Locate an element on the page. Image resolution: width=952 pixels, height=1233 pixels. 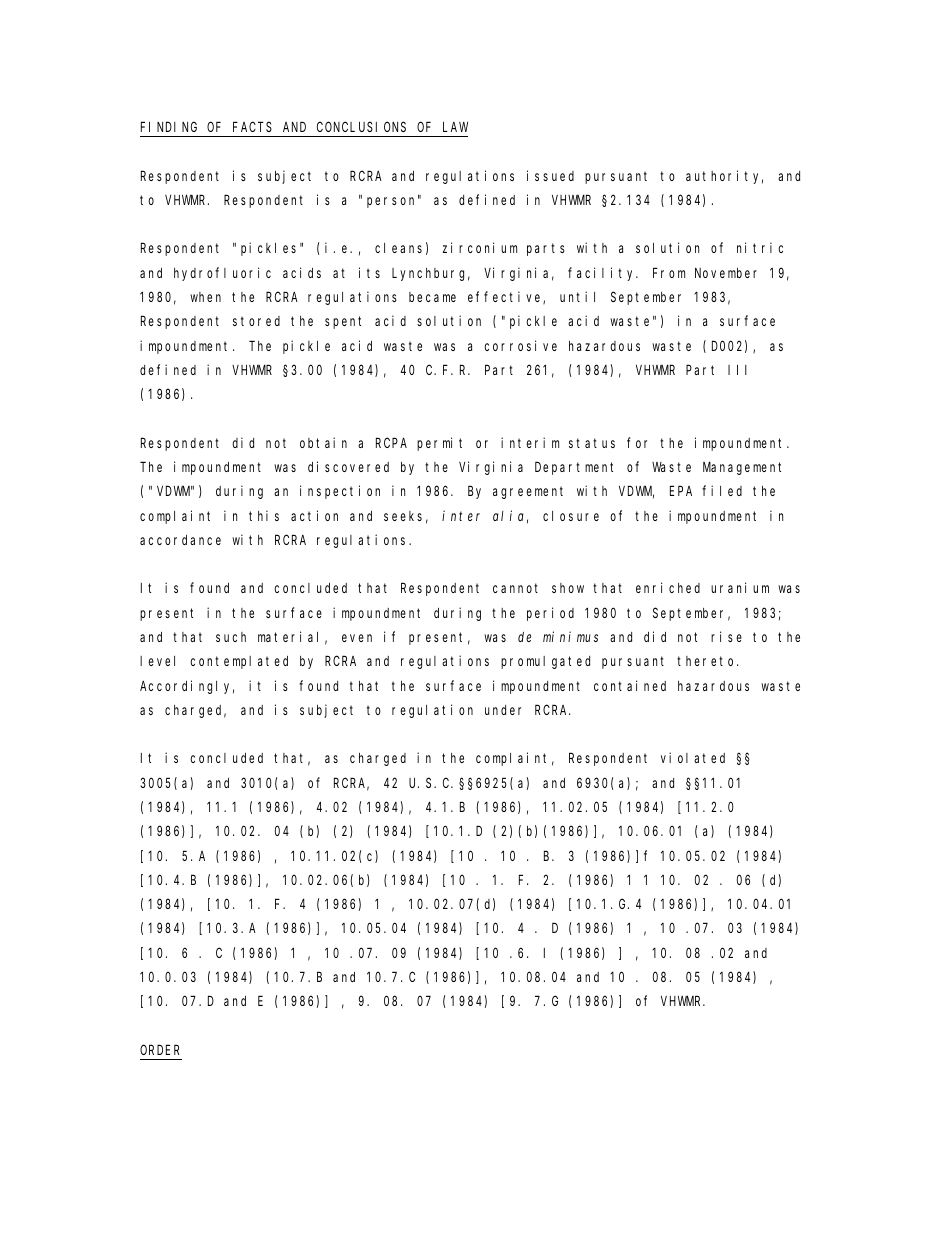
From is located at coordinates (669, 273).
